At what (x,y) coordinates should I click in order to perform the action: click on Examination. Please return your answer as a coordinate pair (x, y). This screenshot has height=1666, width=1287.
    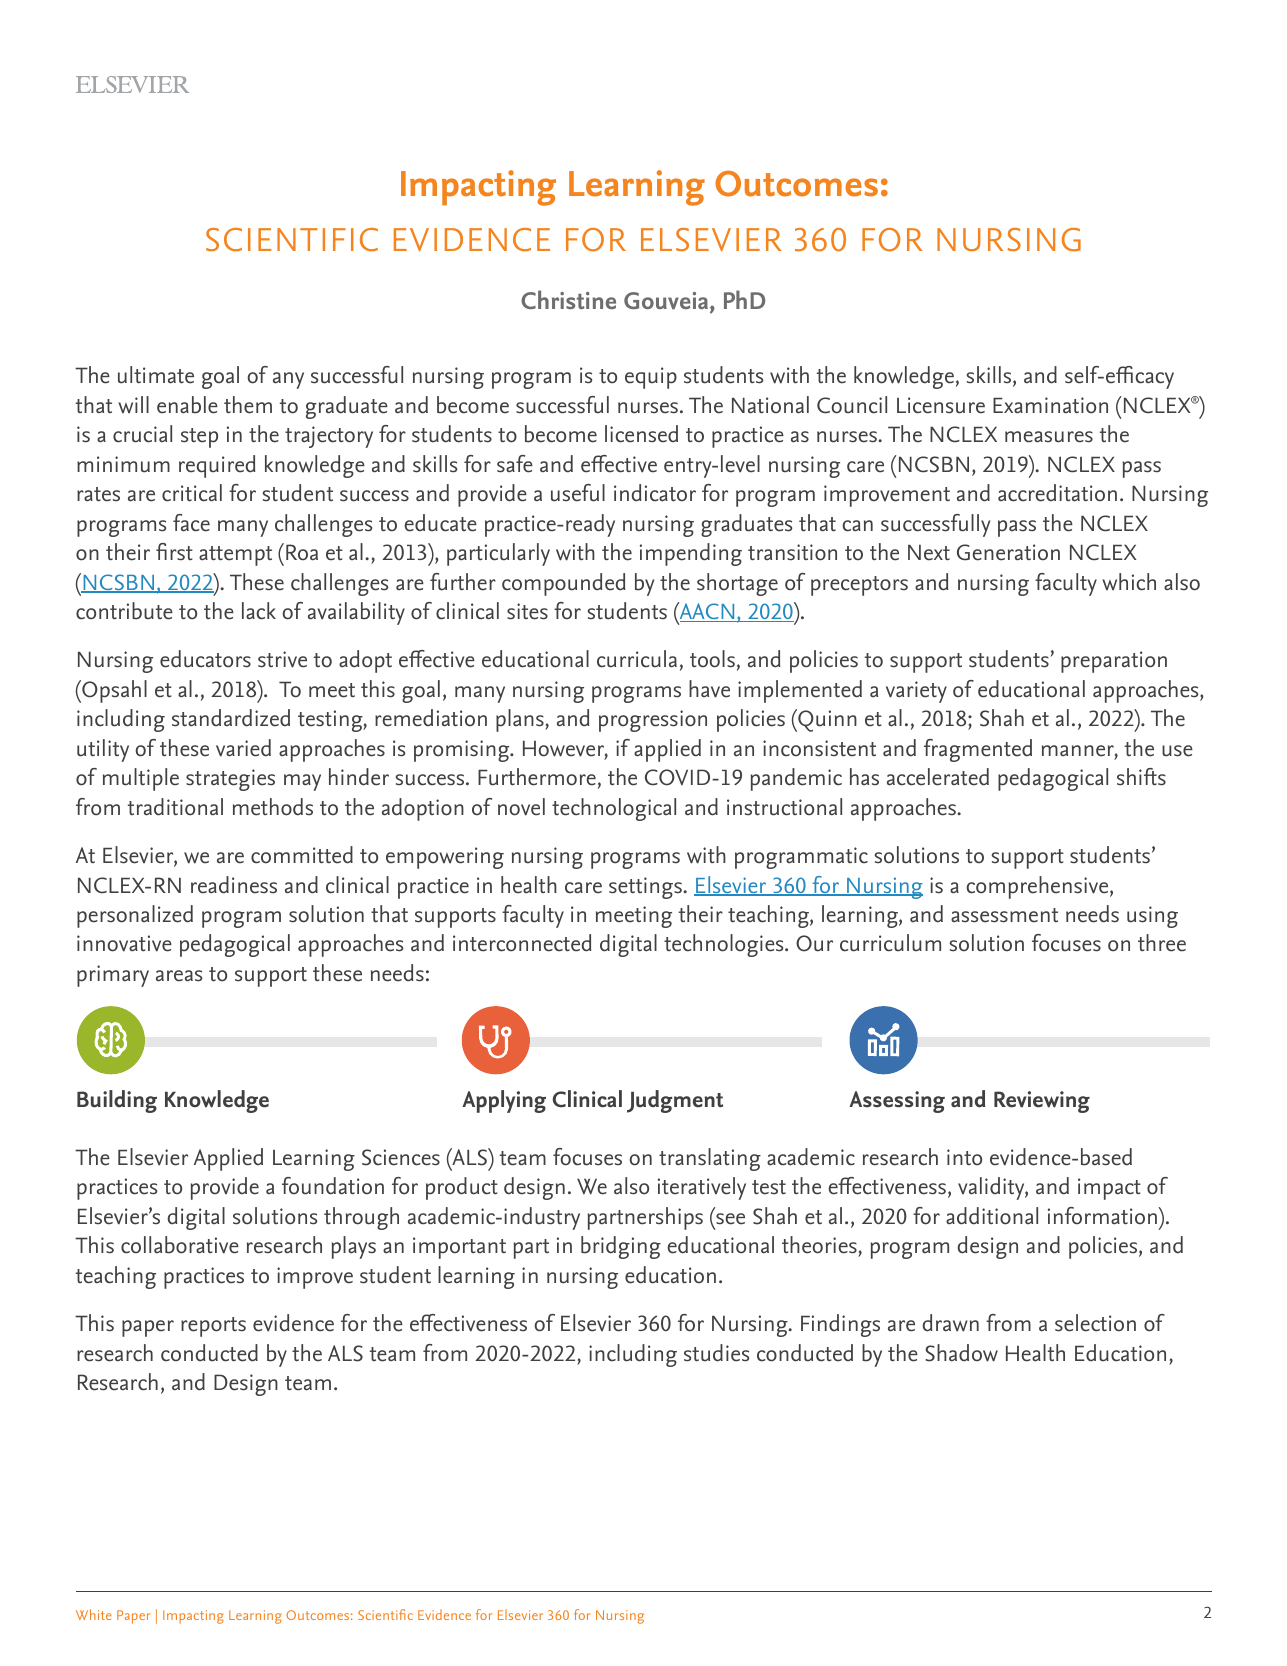
    Looking at the image, I should click on (1050, 405).
